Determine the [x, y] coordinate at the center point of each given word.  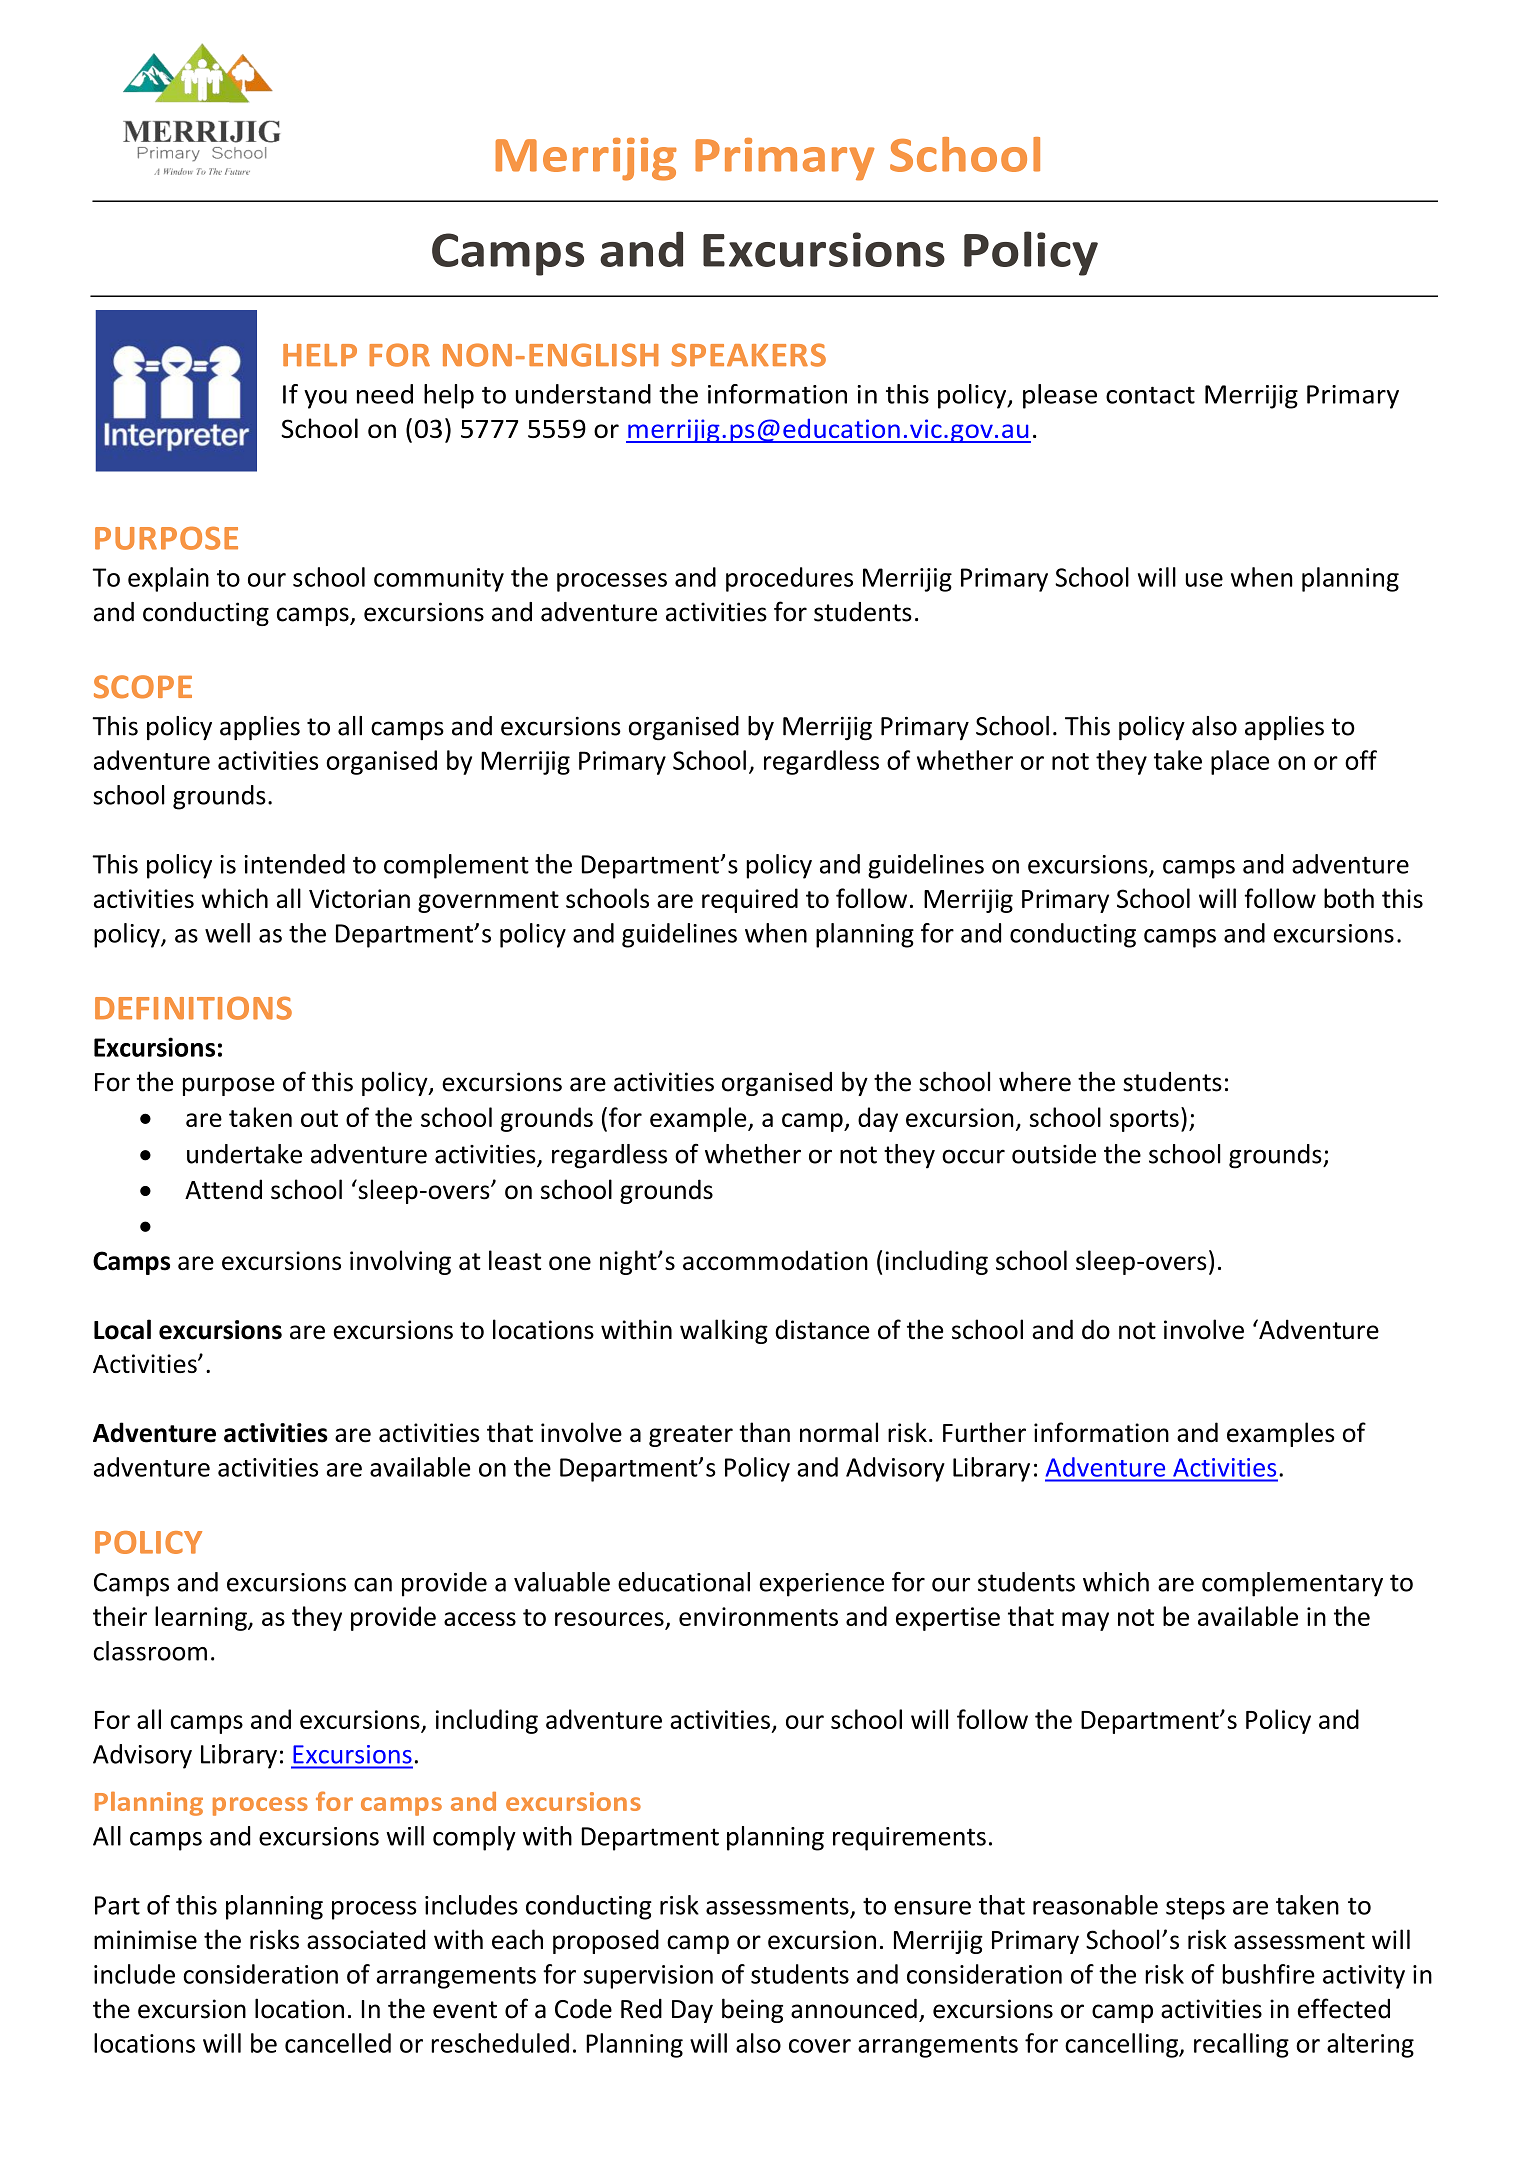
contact [1150, 395]
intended [294, 864]
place [1240, 762]
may [1085, 1621]
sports [1144, 1121]
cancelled [338, 2043]
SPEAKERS [748, 355]
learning [202, 1618]
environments [758, 1616]
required [750, 900]
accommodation [775, 1260]
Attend [223, 1189]
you [325, 399]
